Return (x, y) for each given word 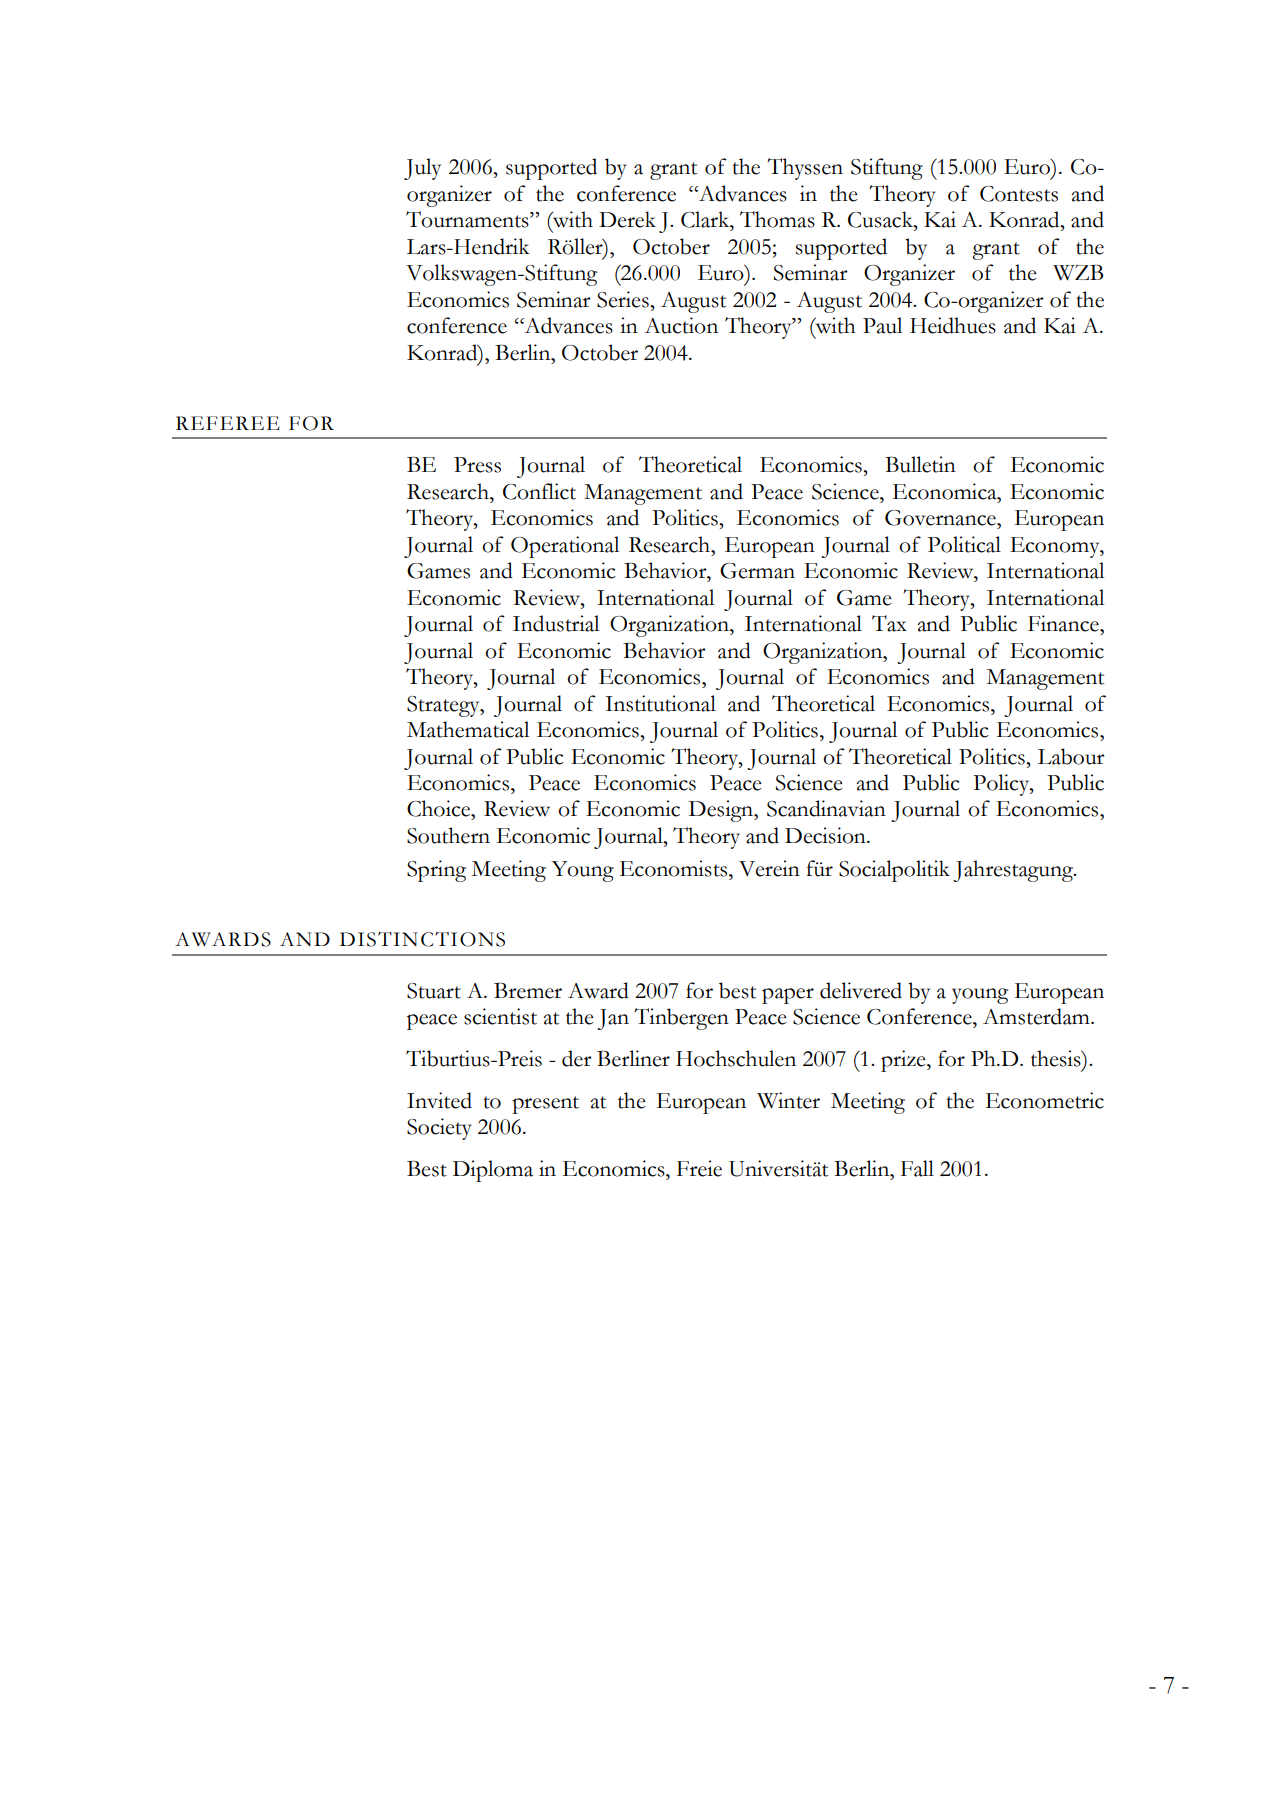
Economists (673, 868)
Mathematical (468, 729)
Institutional (660, 703)
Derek (627, 219)
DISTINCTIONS (422, 939)
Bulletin (920, 464)
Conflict (539, 491)
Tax (889, 623)
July (422, 169)
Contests (1019, 194)
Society (439, 1129)
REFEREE (228, 423)
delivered (861, 990)
